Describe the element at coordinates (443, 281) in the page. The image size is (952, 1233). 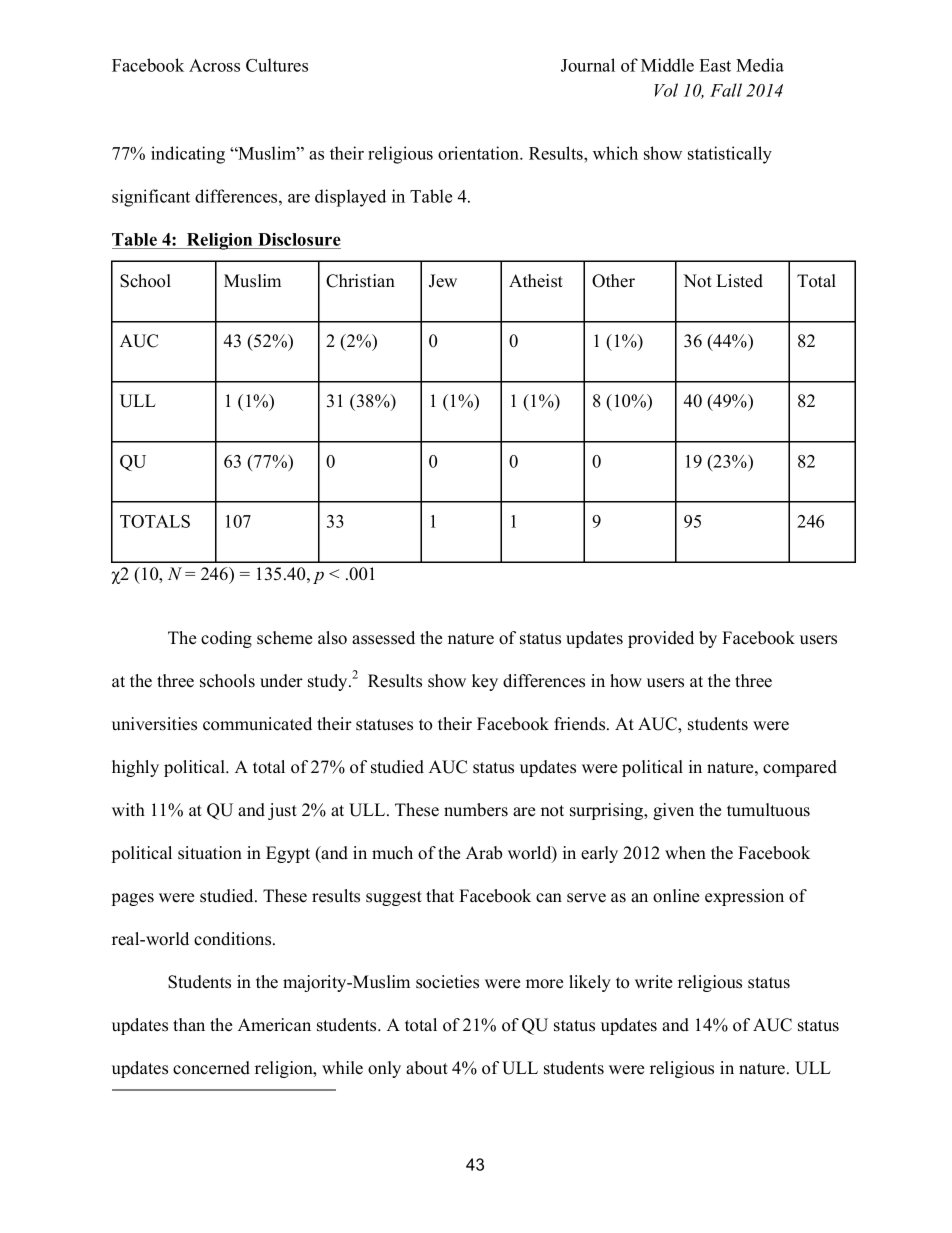
I see `Jew` at that location.
